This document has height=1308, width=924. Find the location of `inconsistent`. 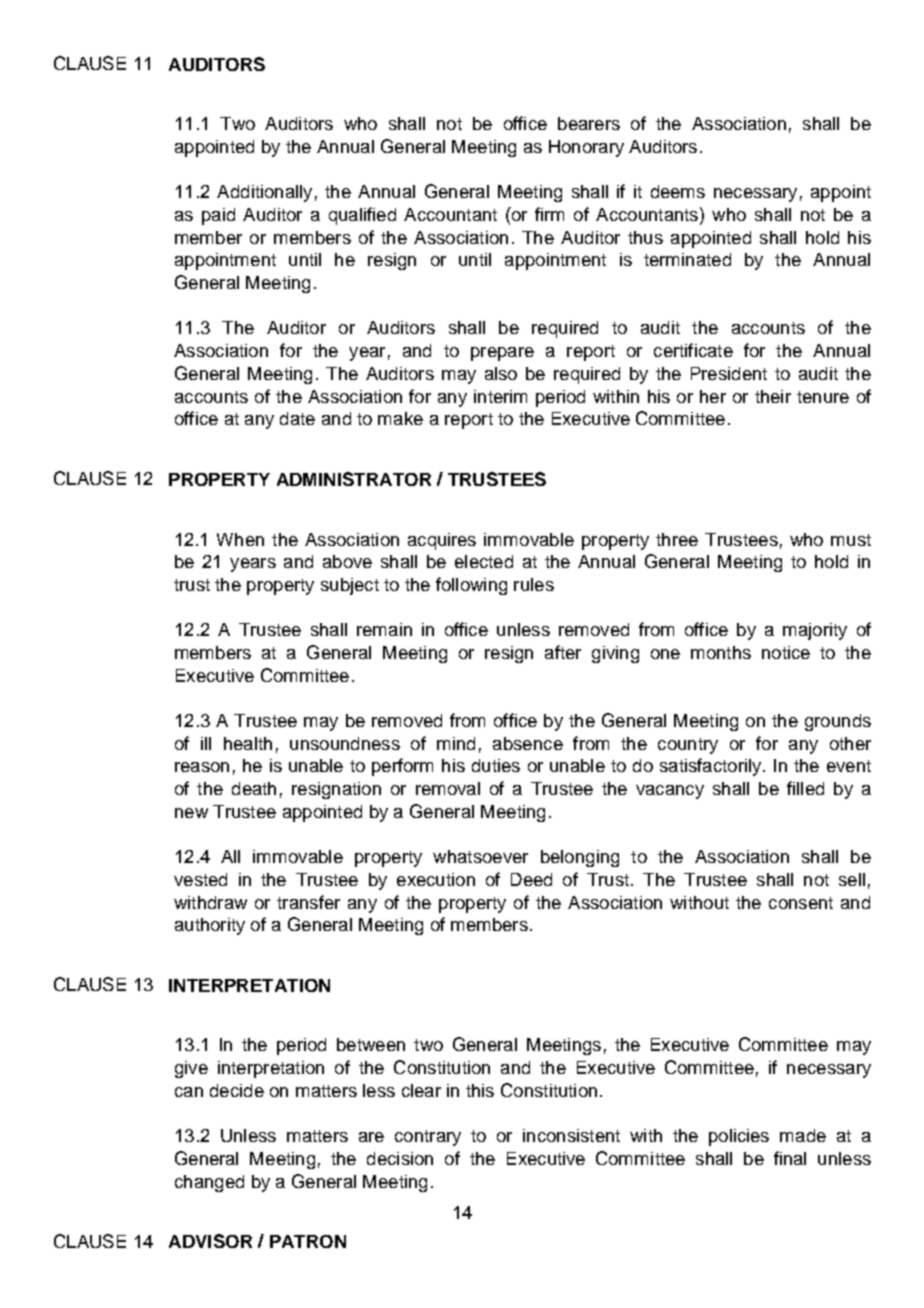

inconsistent is located at coordinates (571, 1135).
